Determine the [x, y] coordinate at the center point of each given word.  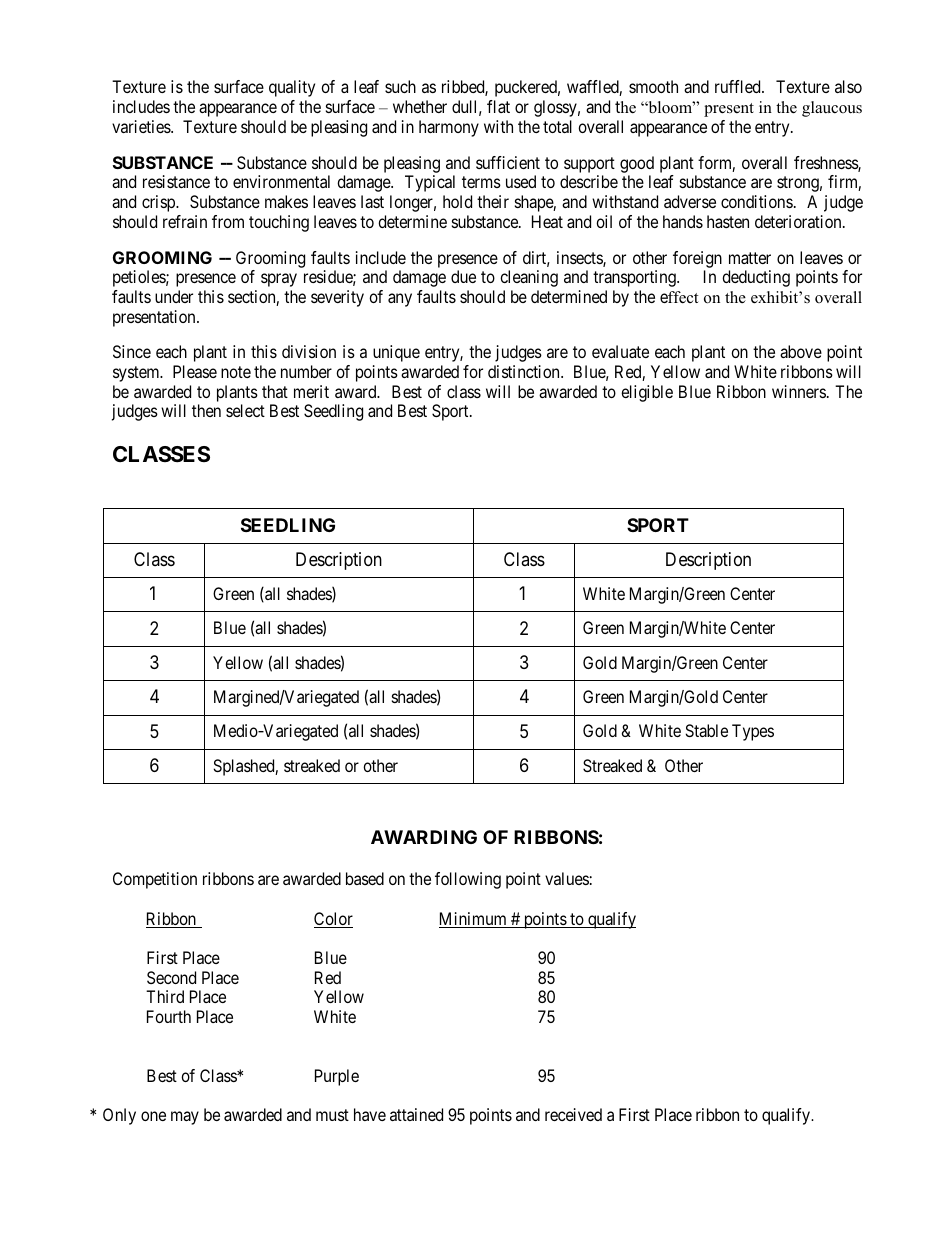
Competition [155, 880]
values [567, 878]
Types [753, 732]
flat [498, 106]
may [185, 1118]
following [468, 880]
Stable [706, 730]
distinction [525, 371]
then [206, 410]
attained [416, 1114]
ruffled [739, 86]
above [801, 351]
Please [195, 371]
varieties [142, 126]
